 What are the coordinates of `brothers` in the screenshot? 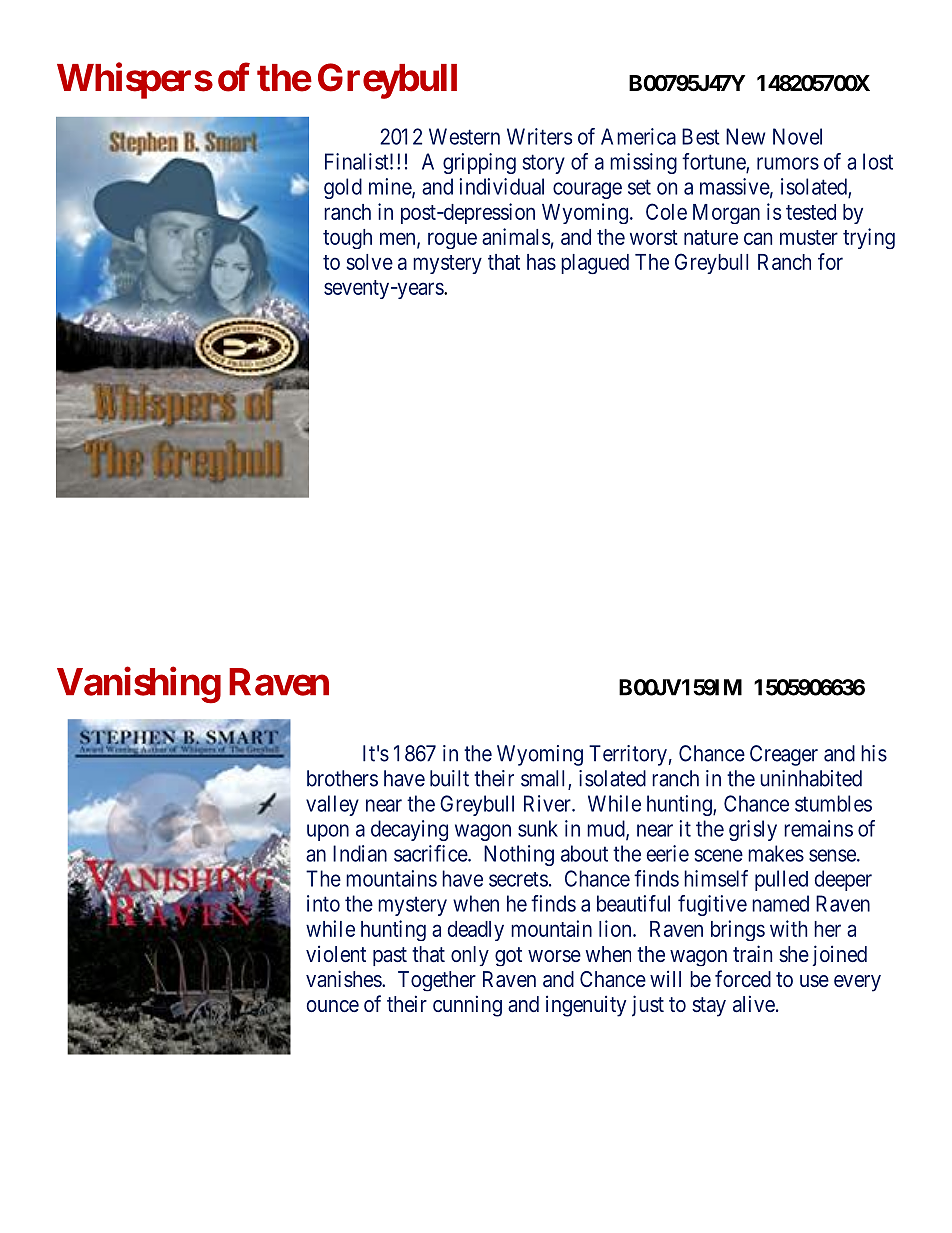 It's located at (342, 778).
